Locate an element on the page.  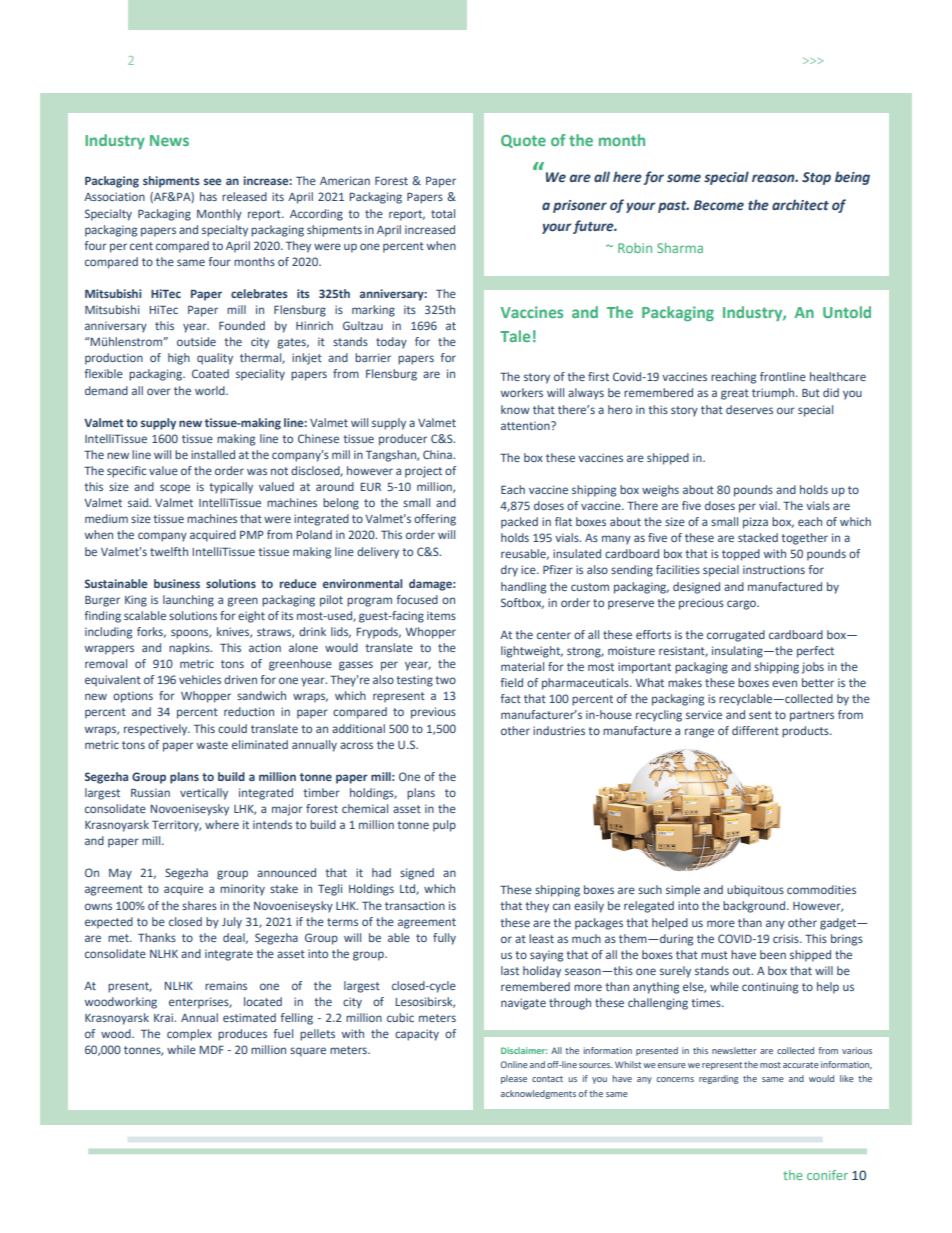
see is located at coordinates (212, 181).
